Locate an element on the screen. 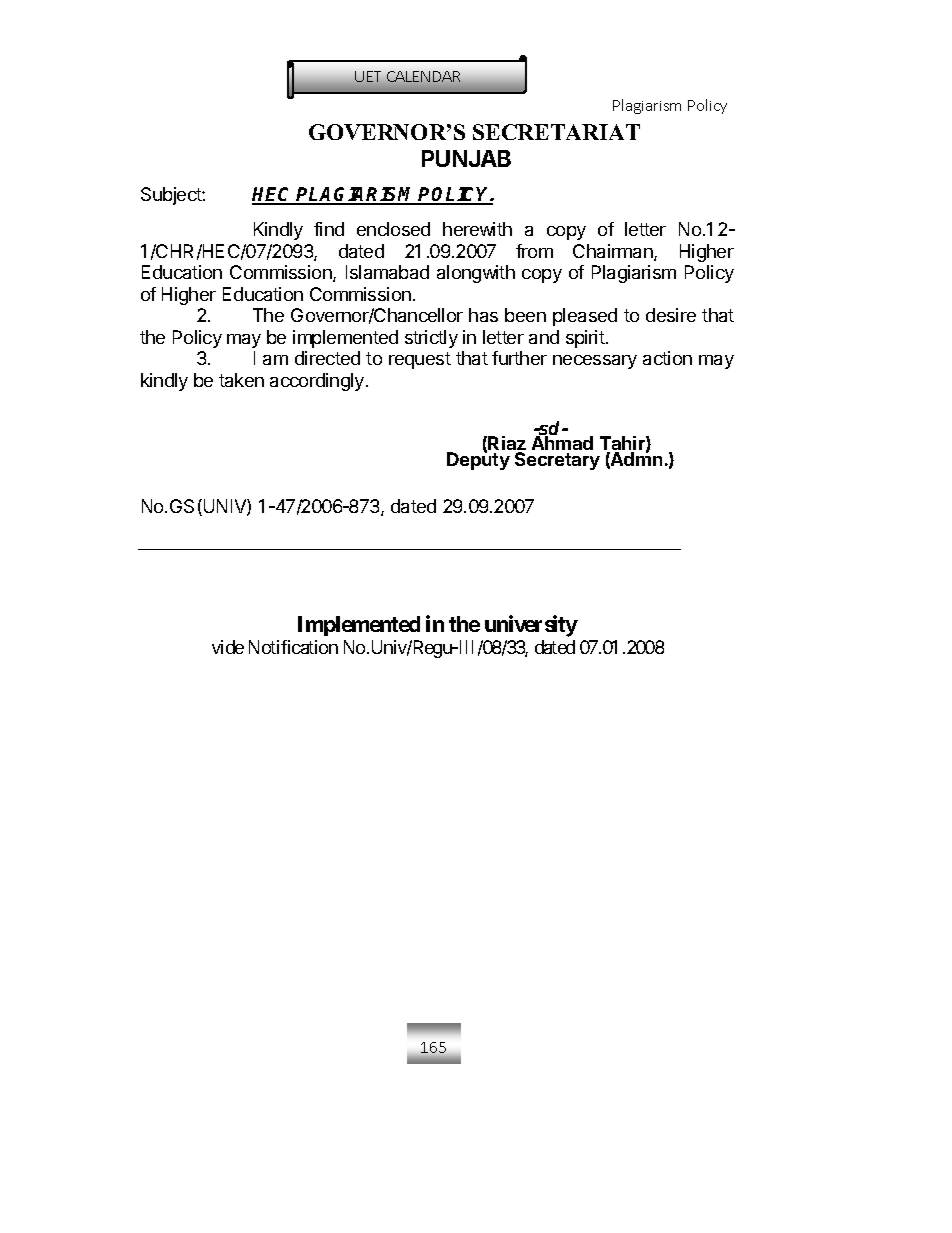 The height and width of the screenshot is (1233, 952). UET is located at coordinates (368, 76).
